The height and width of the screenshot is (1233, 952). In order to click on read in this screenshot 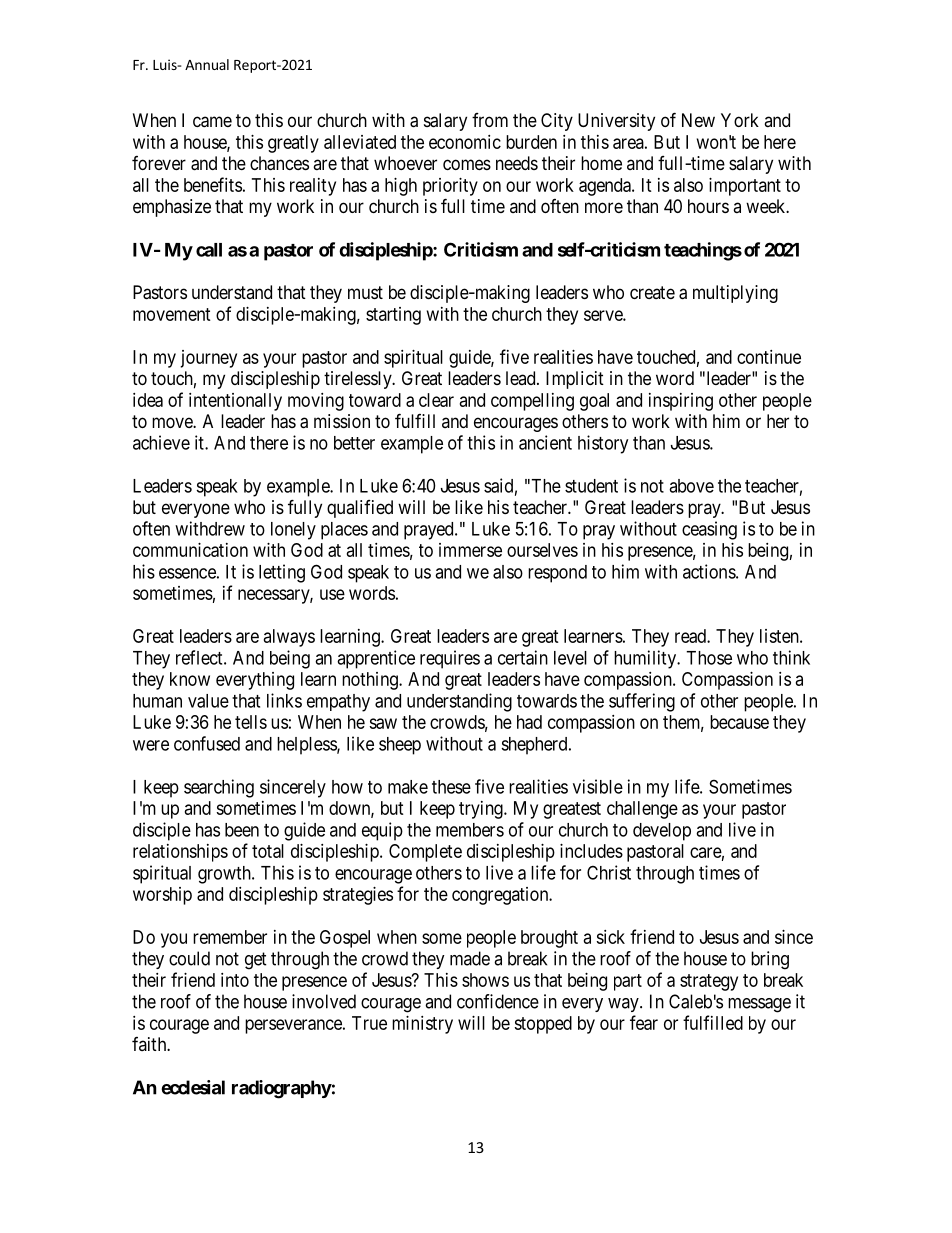, I will do `click(691, 636)`.
